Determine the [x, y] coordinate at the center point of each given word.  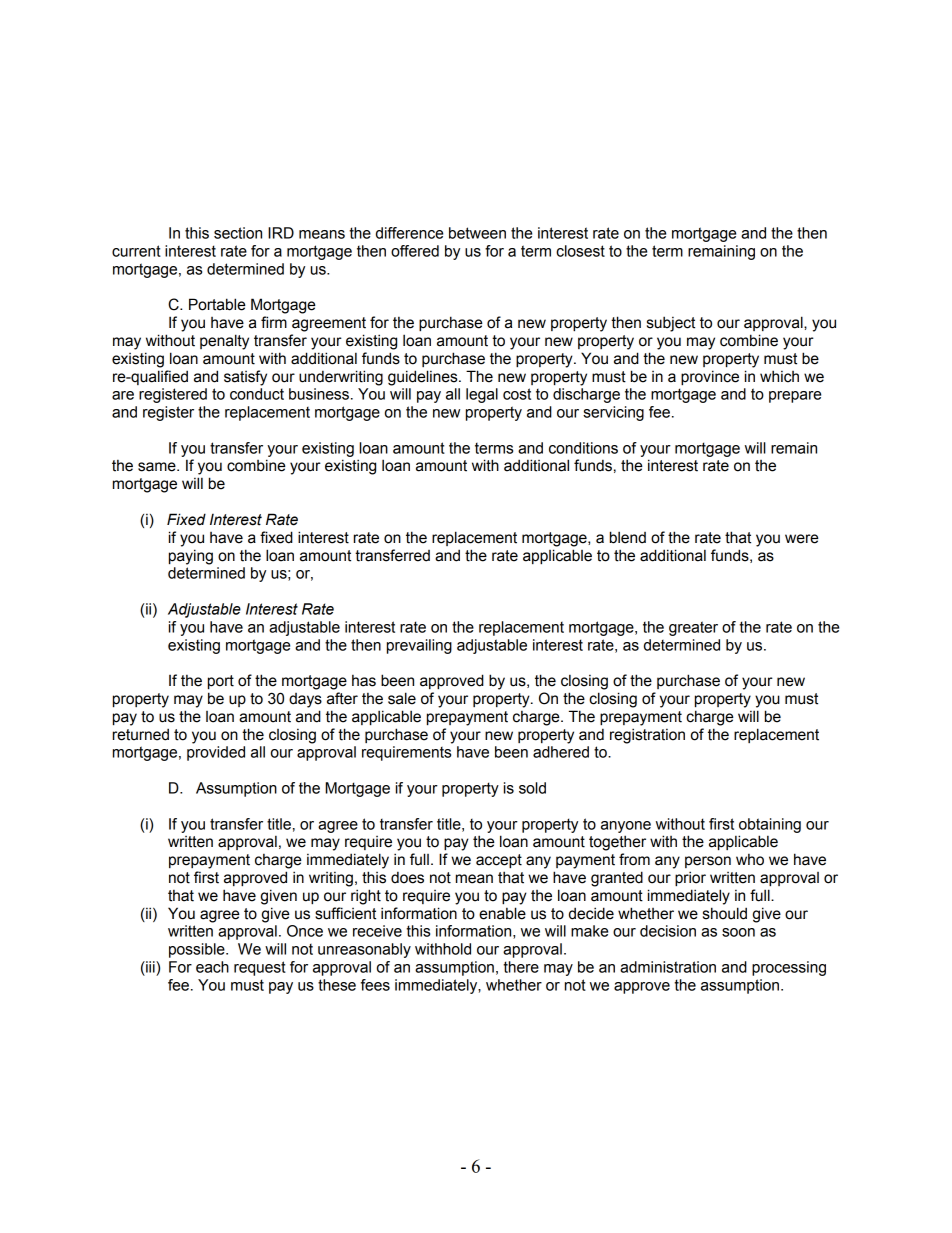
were [802, 539]
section [238, 233]
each [212, 967]
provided [216, 753]
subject [671, 324]
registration [647, 736]
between [477, 233]
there [521, 967]
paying [191, 557]
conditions [583, 448]
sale [402, 698]
